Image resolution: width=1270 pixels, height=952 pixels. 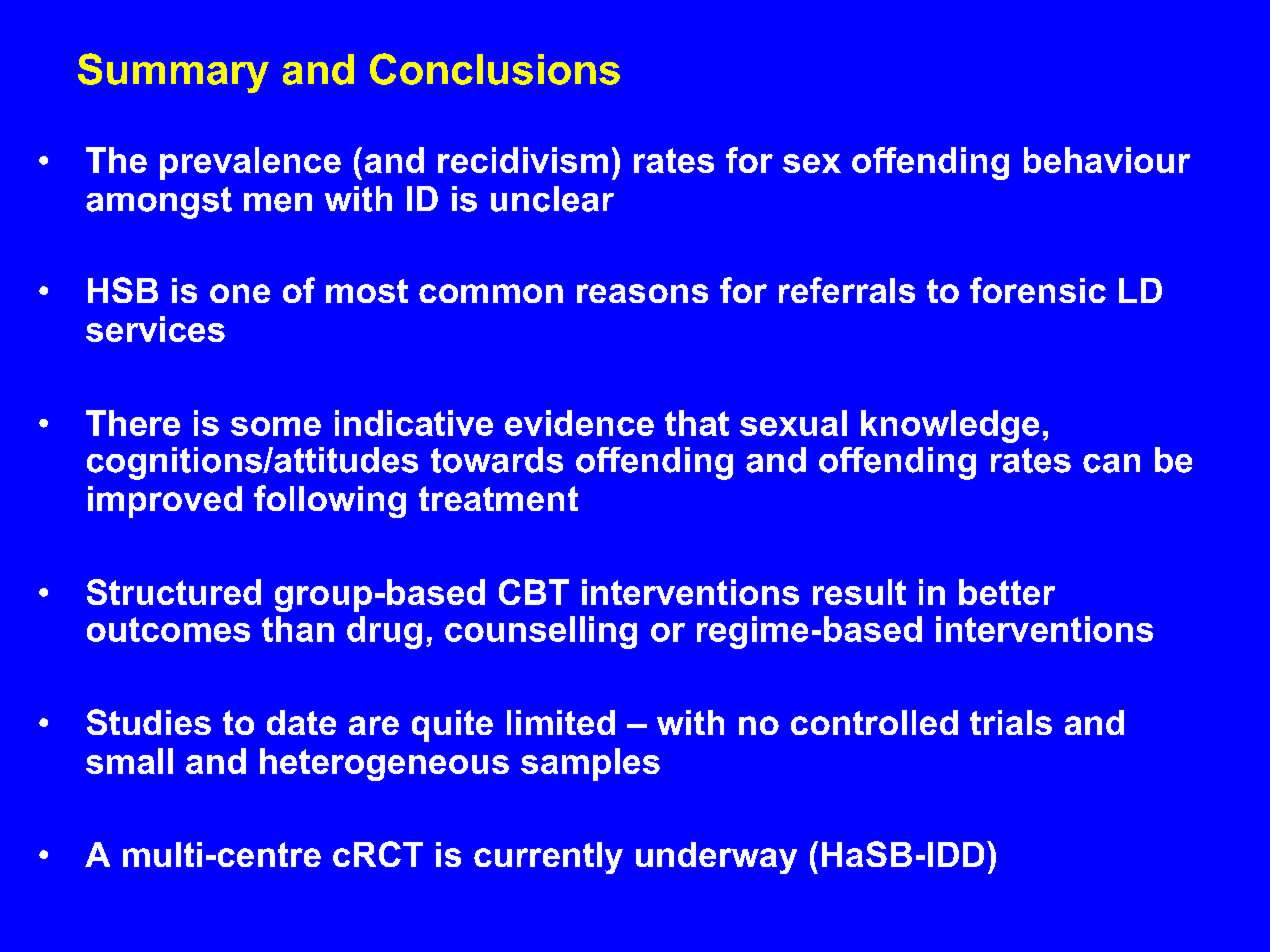 I want to click on forensic, so click(x=1038, y=290).
